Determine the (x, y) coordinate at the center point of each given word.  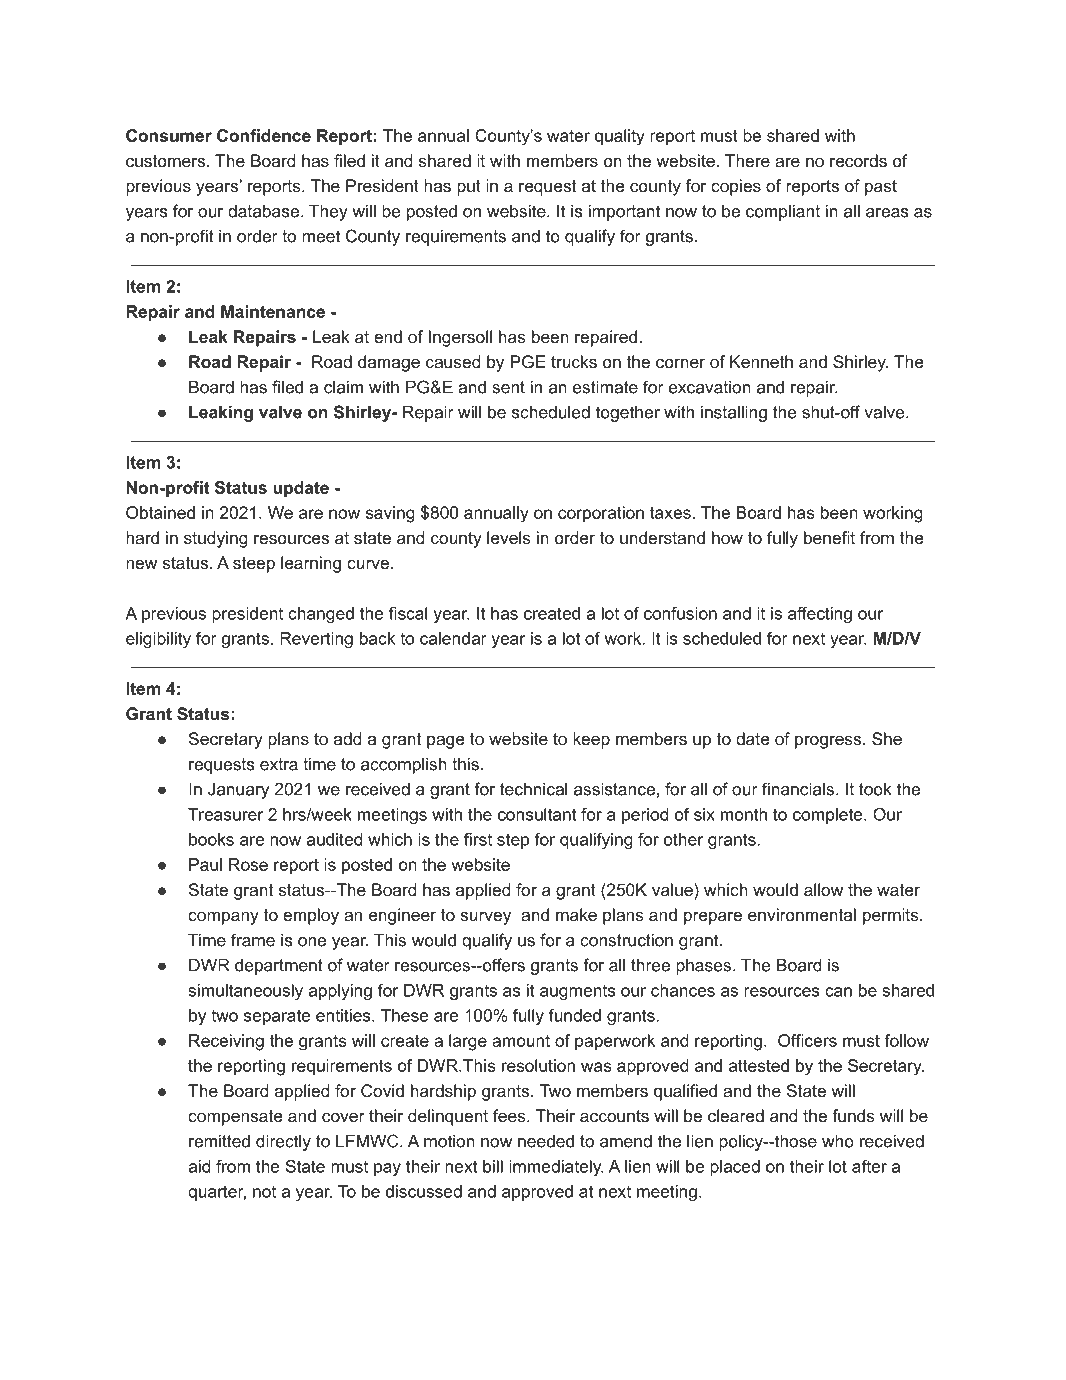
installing (734, 413)
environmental (802, 914)
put (469, 188)
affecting (820, 615)
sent (508, 387)
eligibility (158, 640)
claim (343, 387)
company (223, 918)
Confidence (264, 135)
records (858, 160)
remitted (219, 1141)
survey (485, 918)
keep (591, 740)
